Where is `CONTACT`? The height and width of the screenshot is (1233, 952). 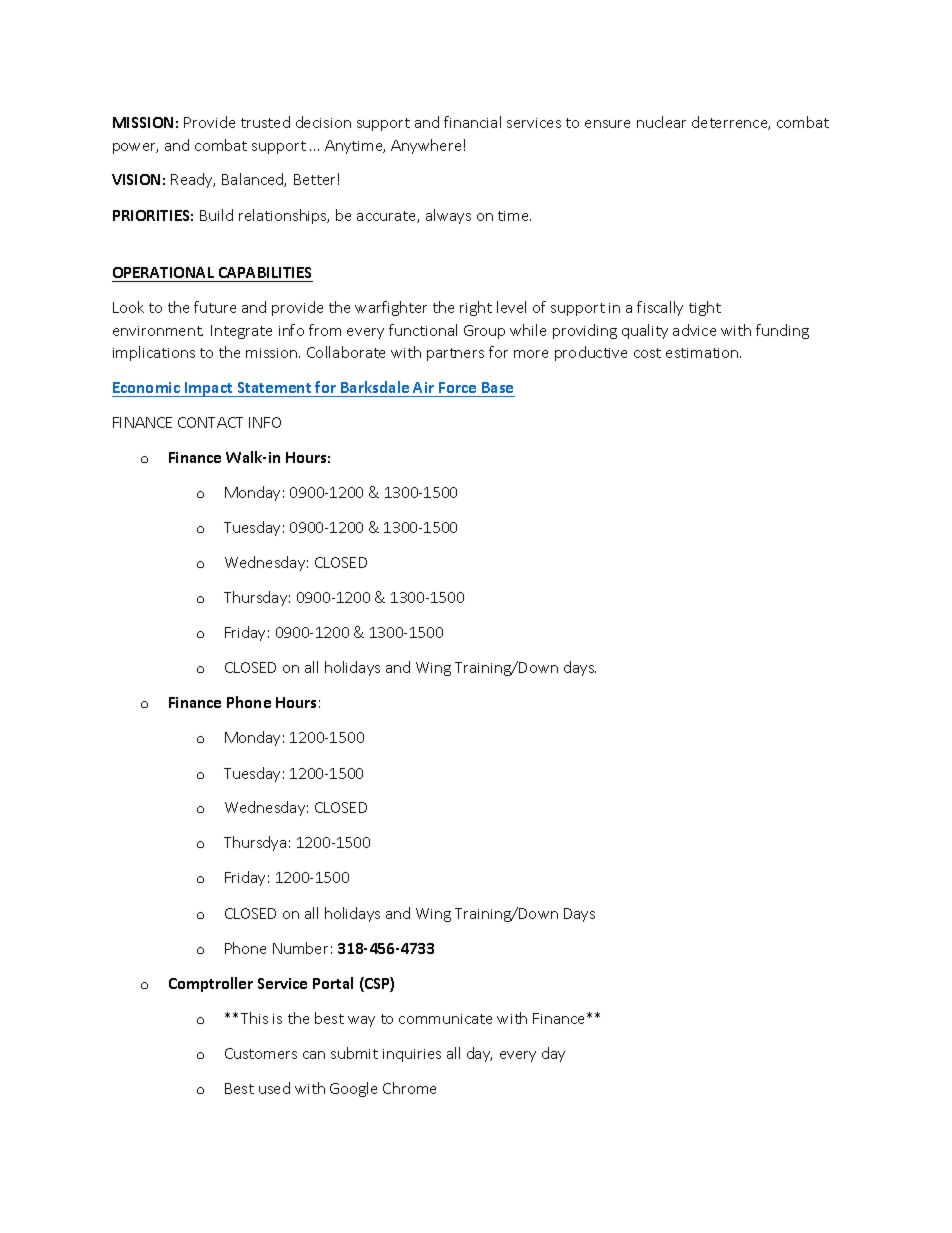
CONTACT is located at coordinates (210, 422).
